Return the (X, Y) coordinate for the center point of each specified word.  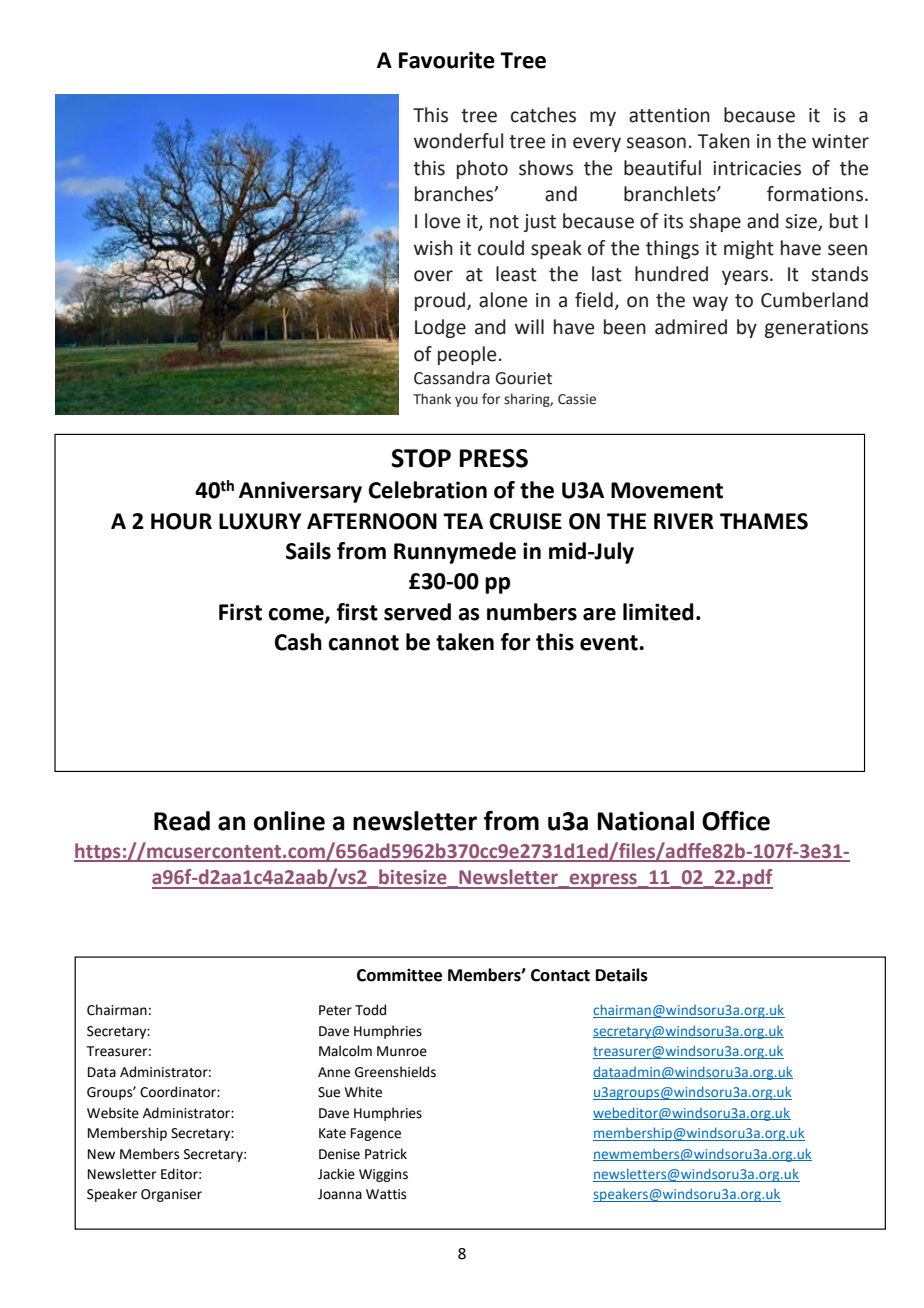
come (297, 615)
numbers (532, 612)
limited (658, 612)
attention (669, 115)
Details (622, 975)
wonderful (458, 141)
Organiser (171, 1195)
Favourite (447, 60)
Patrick (386, 1154)
